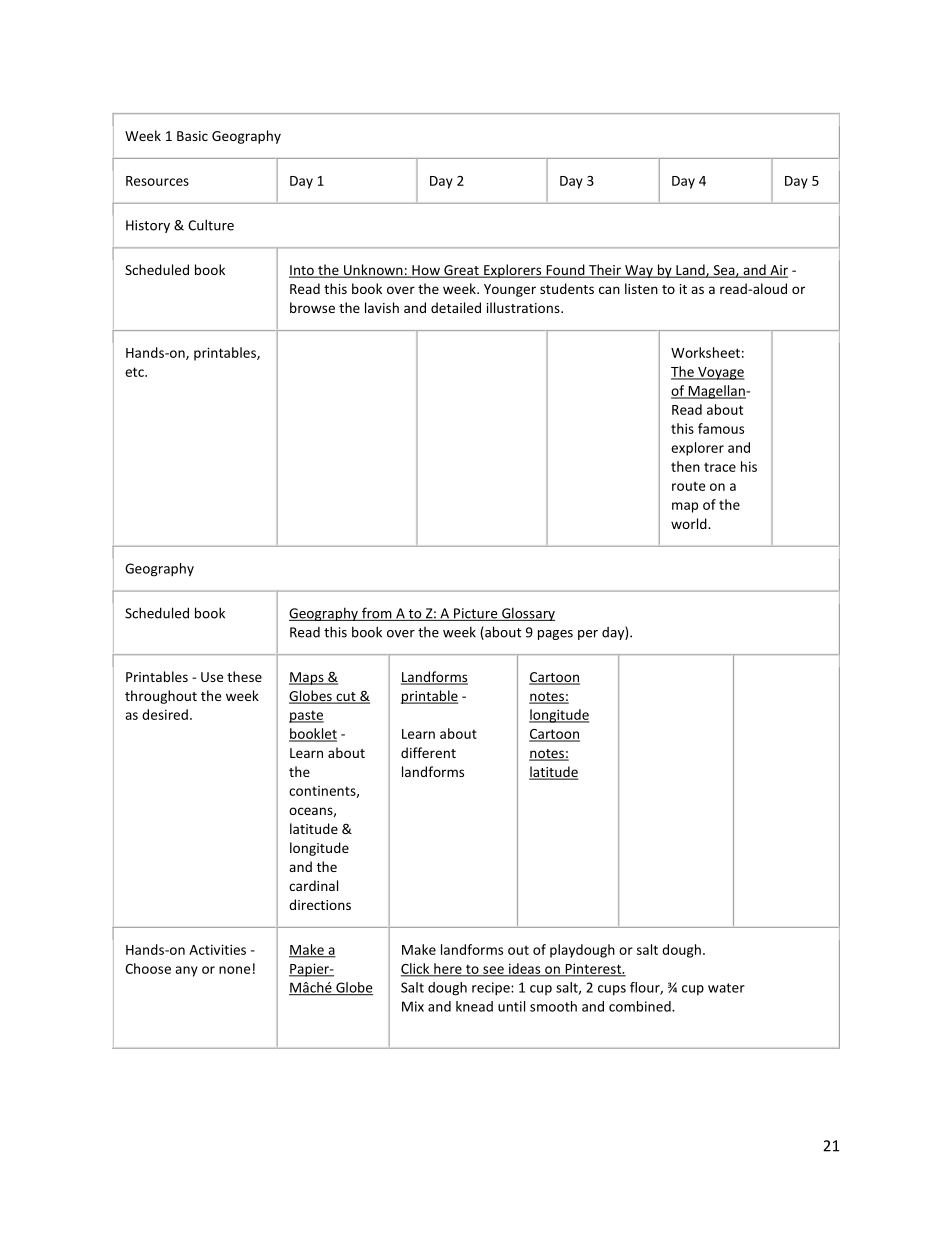 The height and width of the screenshot is (1233, 952). I want to click on none, so click(234, 970).
